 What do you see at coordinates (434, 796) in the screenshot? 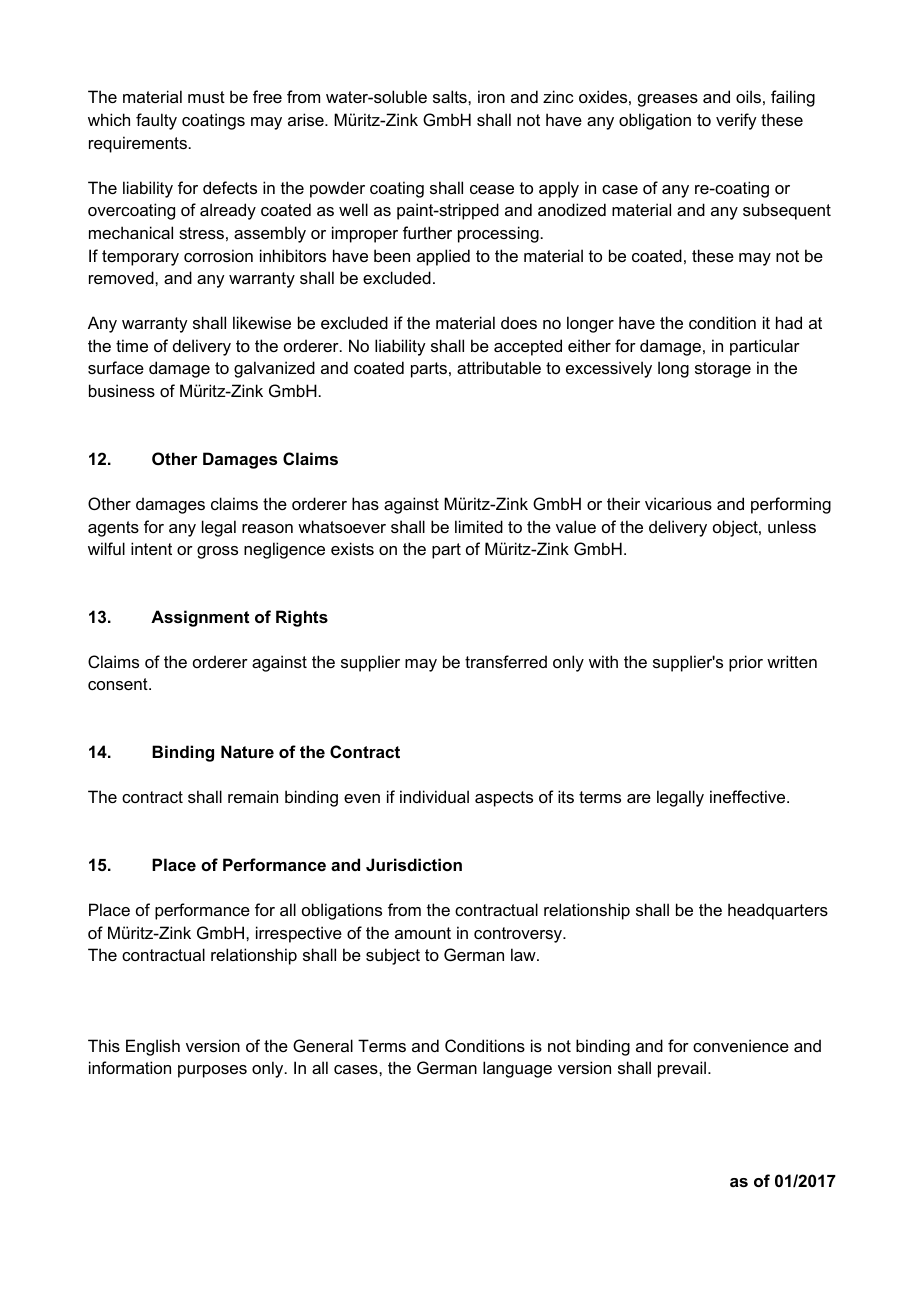
I see `individual` at bounding box center [434, 796].
